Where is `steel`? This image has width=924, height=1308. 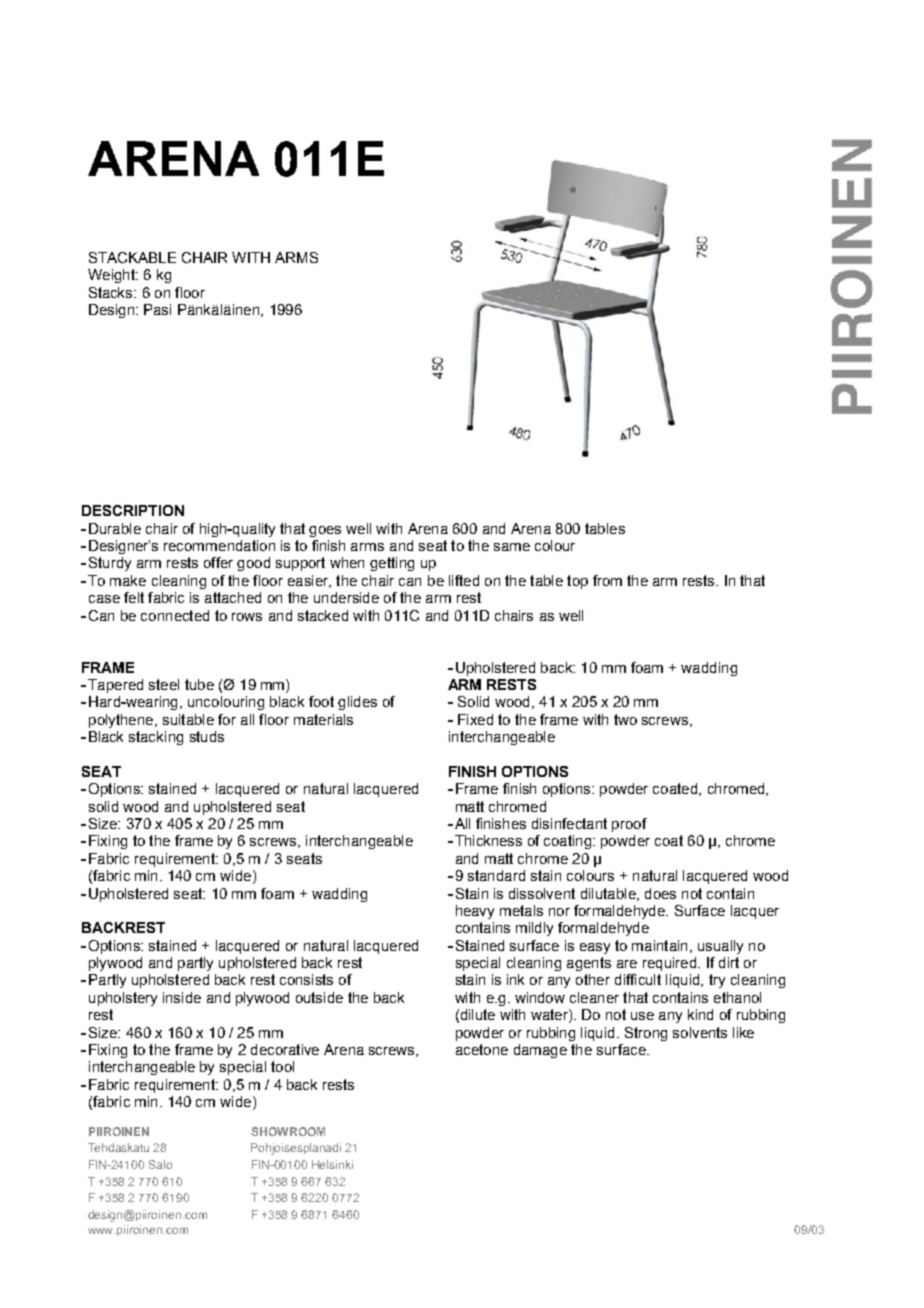 steel is located at coordinates (164, 684).
